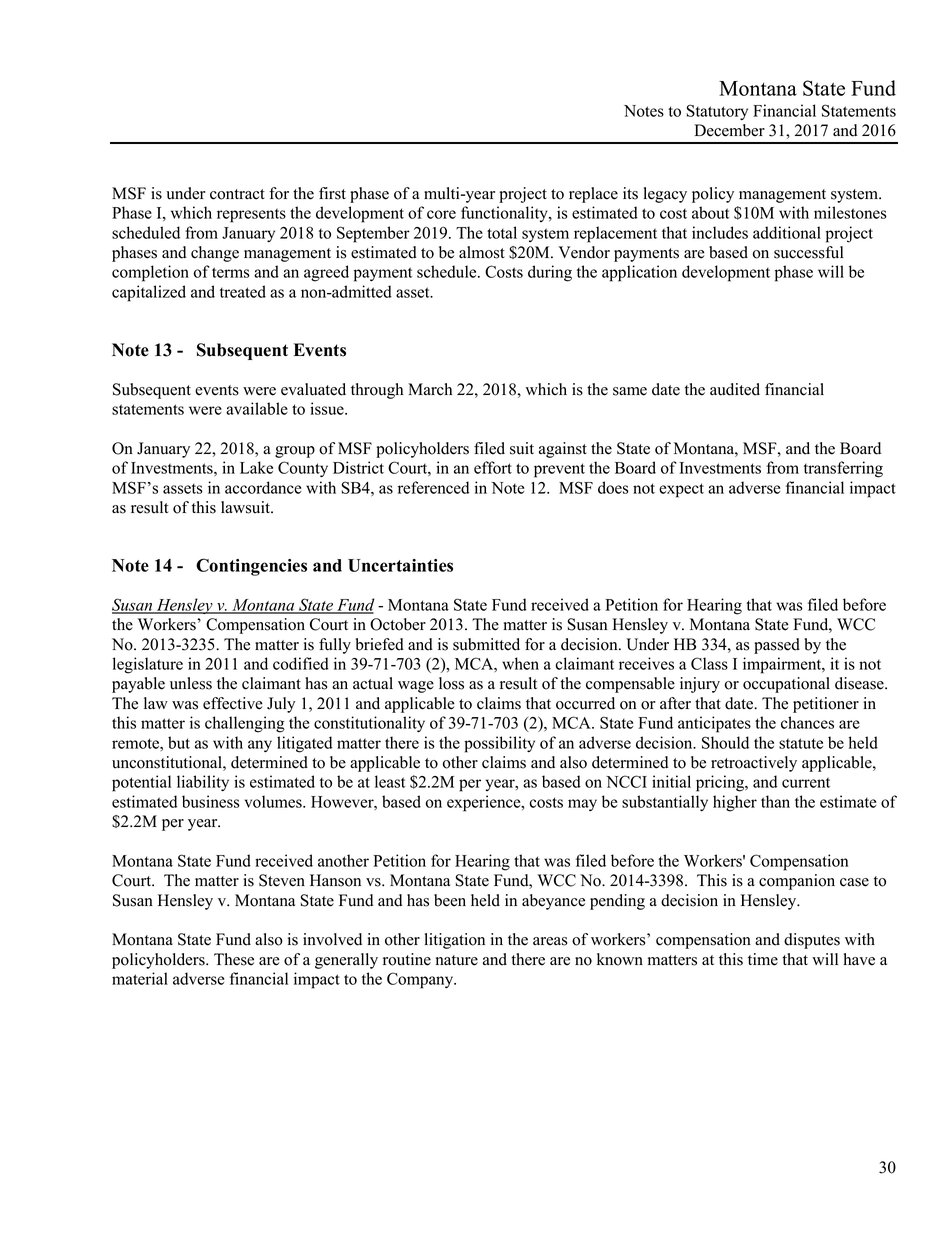  What do you see at coordinates (251, 567) in the image?
I see `Contingencies` at bounding box center [251, 567].
